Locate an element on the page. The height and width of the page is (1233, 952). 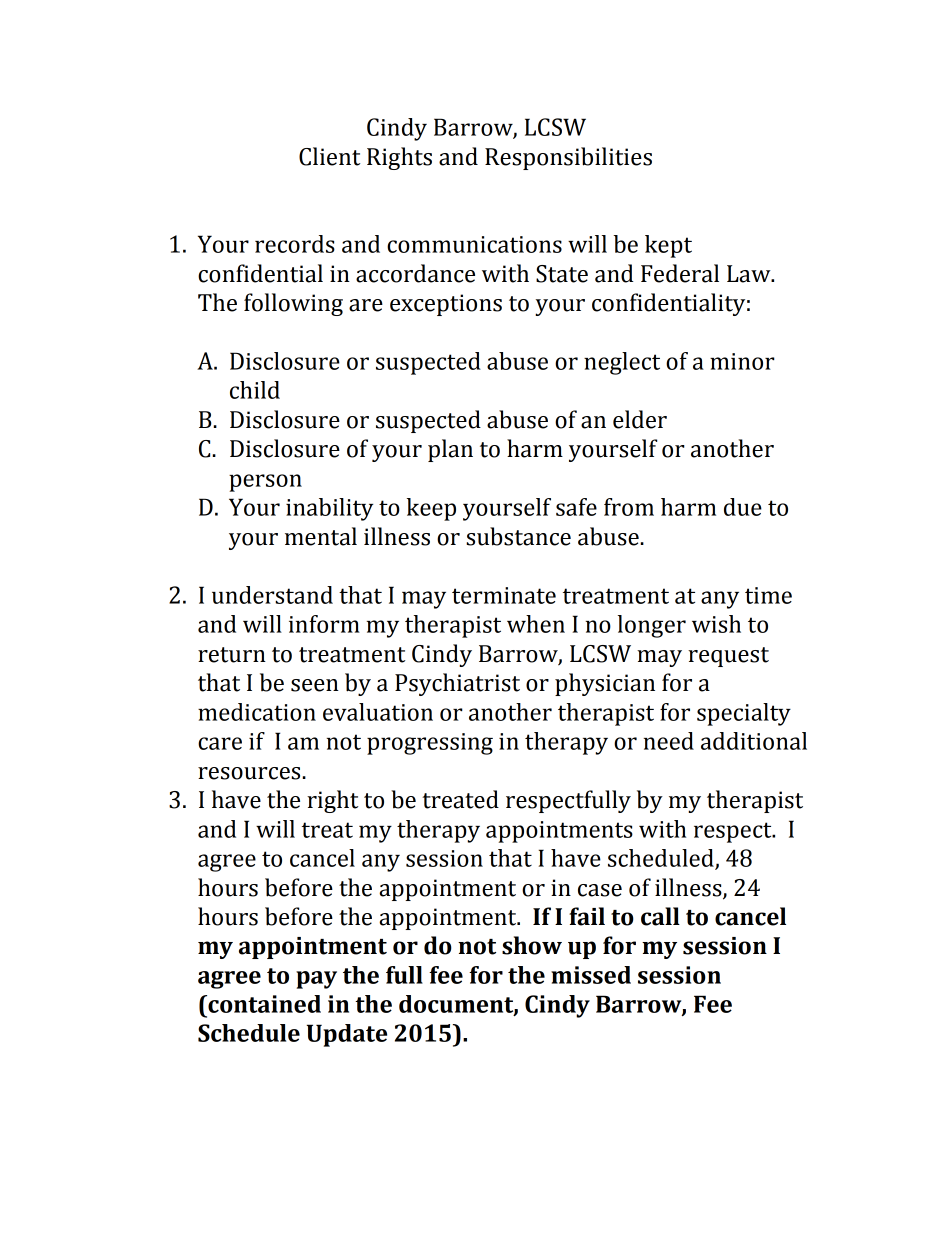
contained is located at coordinates (263, 1004).
